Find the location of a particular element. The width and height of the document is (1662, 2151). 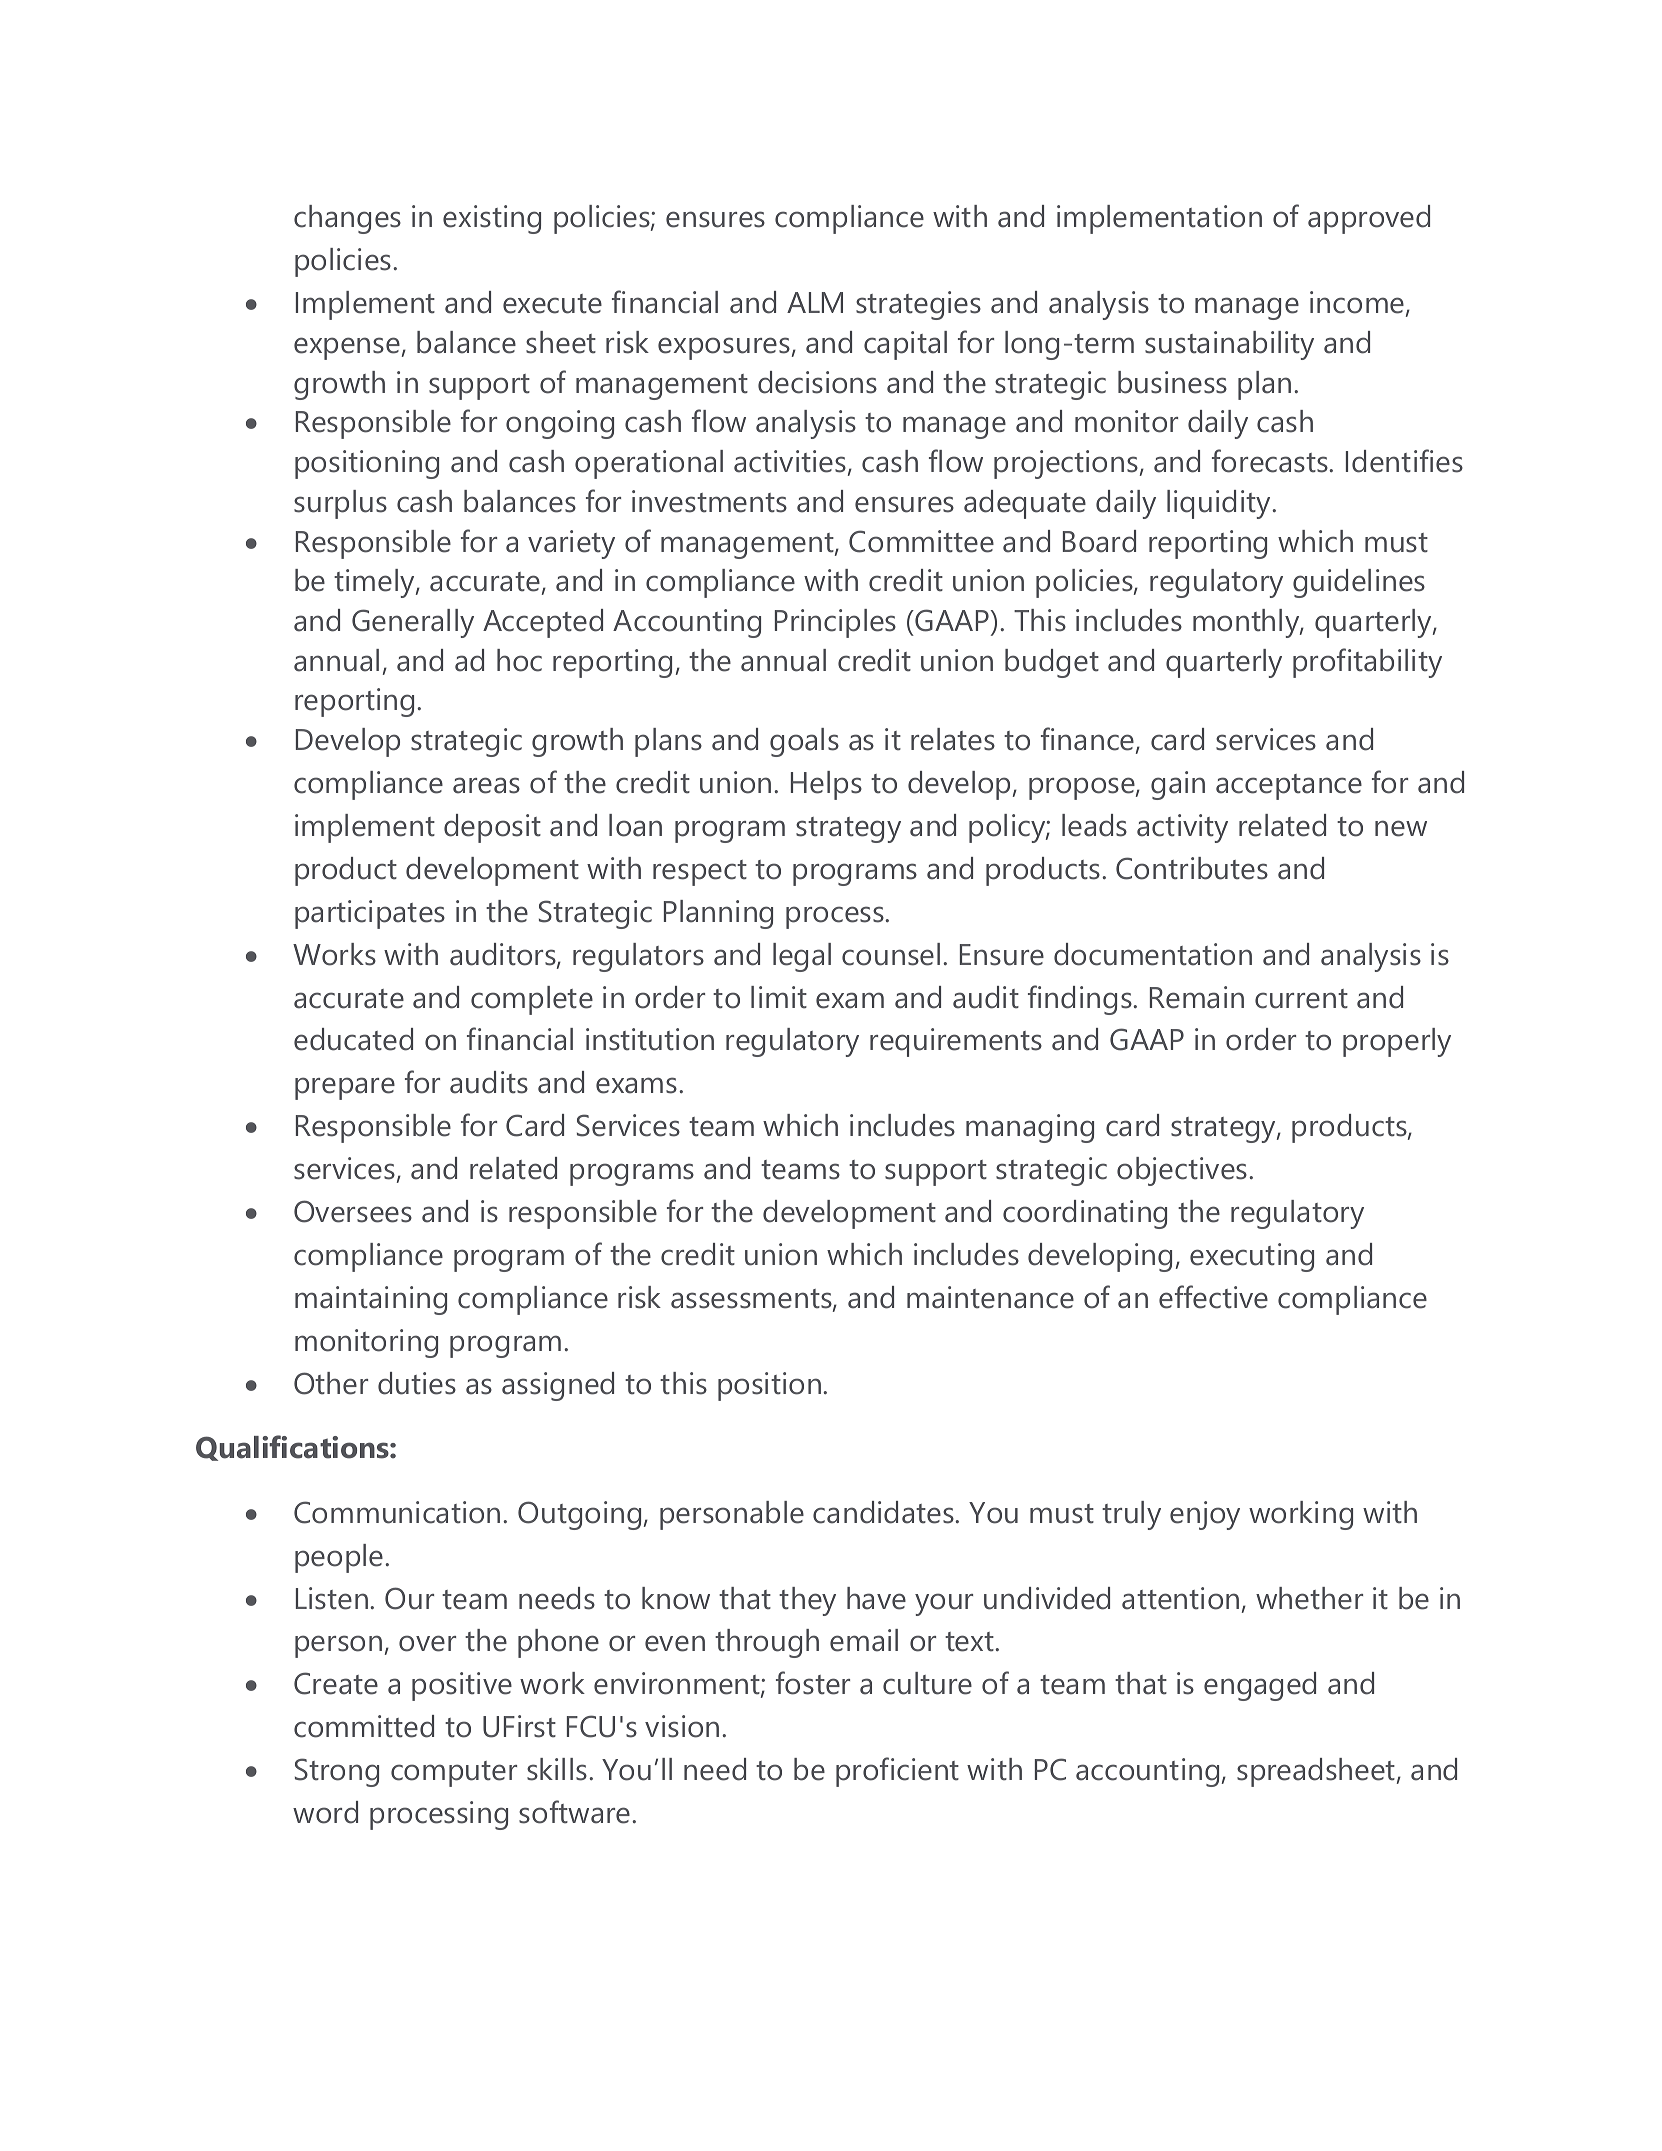

computer is located at coordinates (454, 1774).
